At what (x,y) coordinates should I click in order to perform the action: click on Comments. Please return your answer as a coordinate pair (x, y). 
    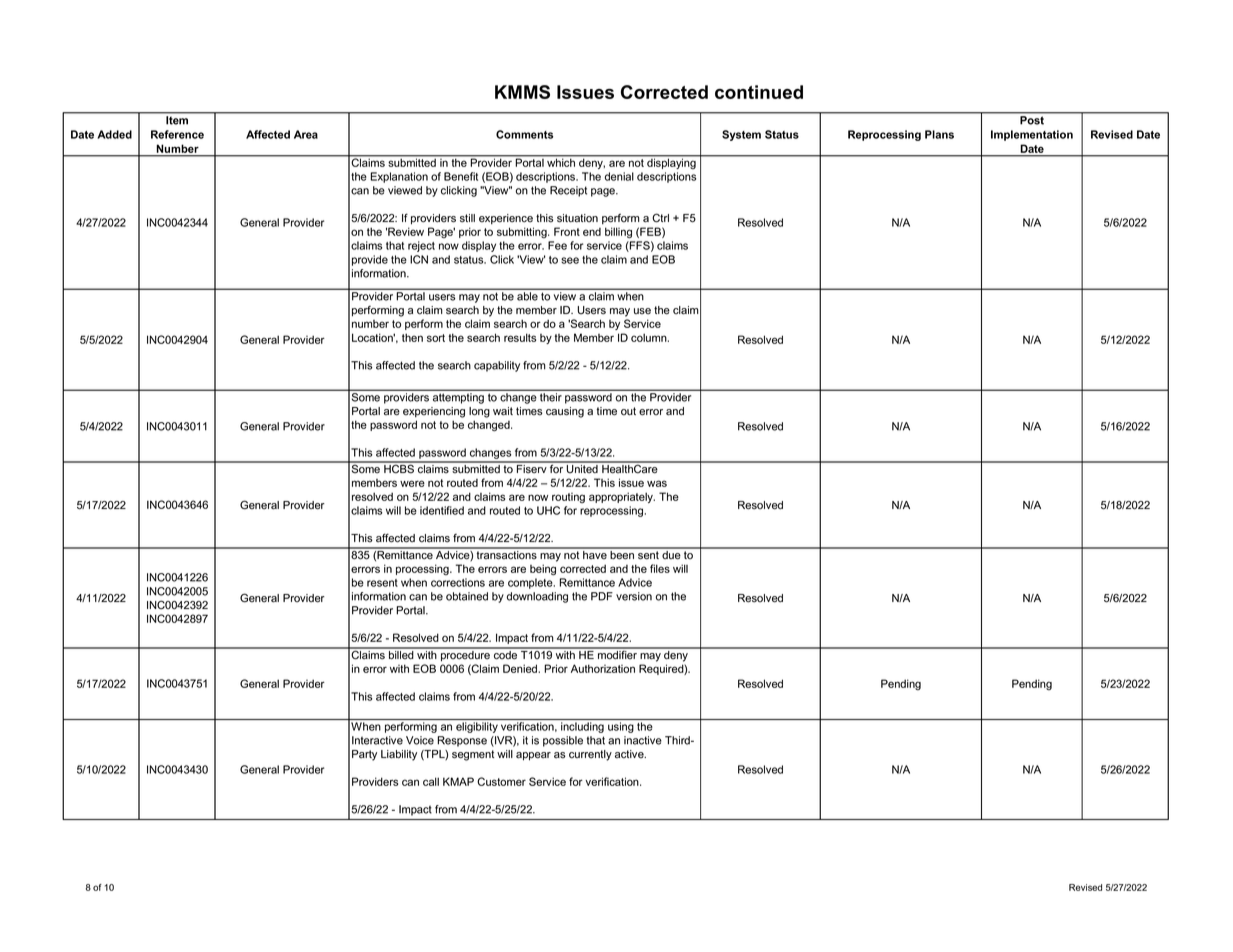
    Looking at the image, I should click on (524, 134).
